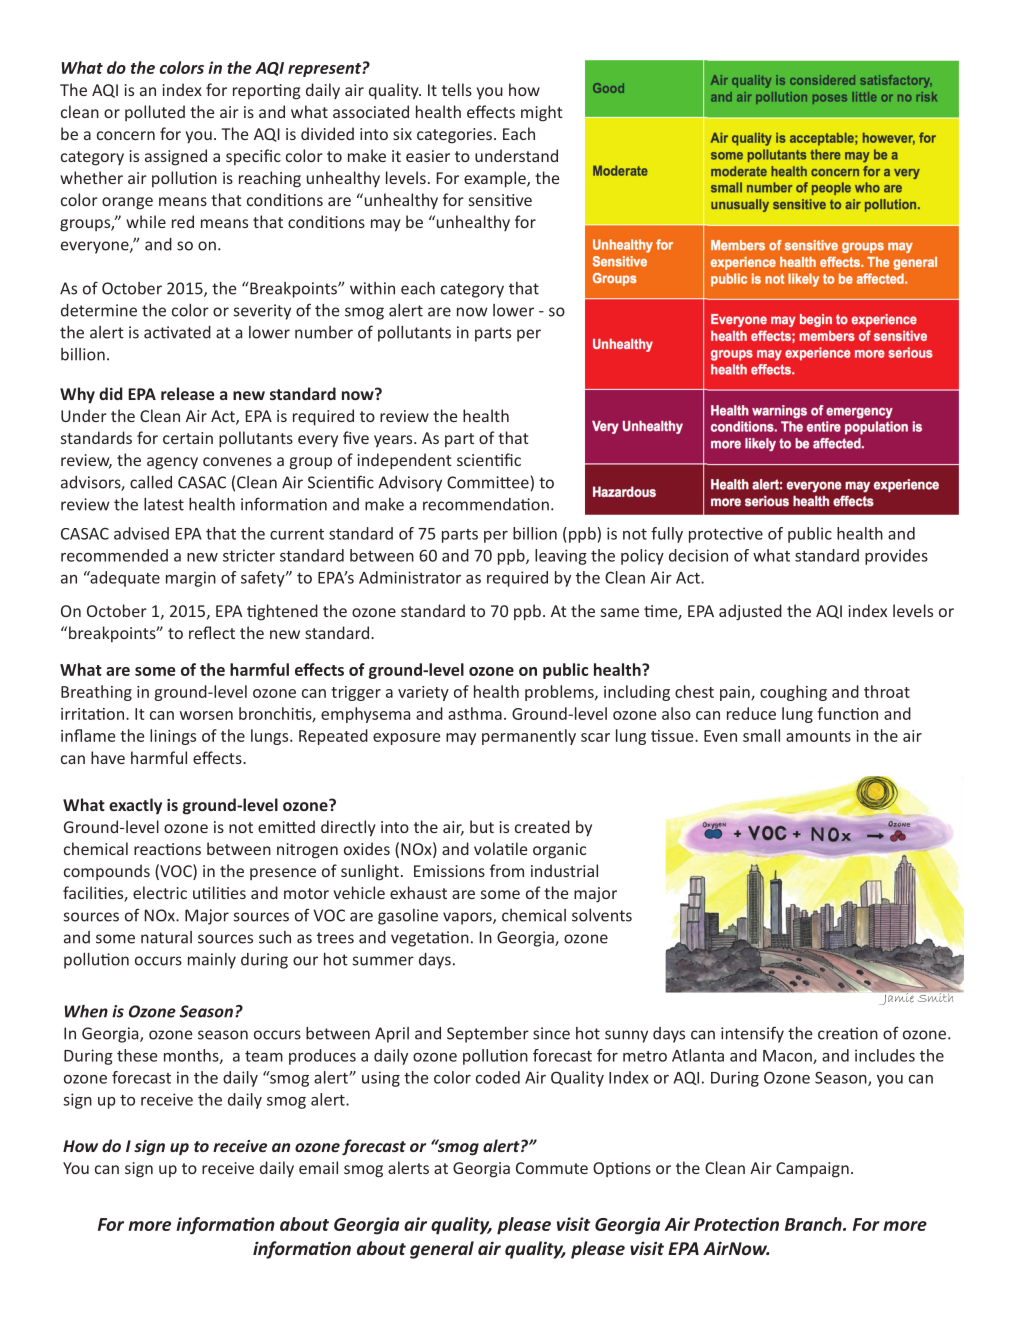  Describe the element at coordinates (793, 693) in the page. I see `coughing` at that location.
